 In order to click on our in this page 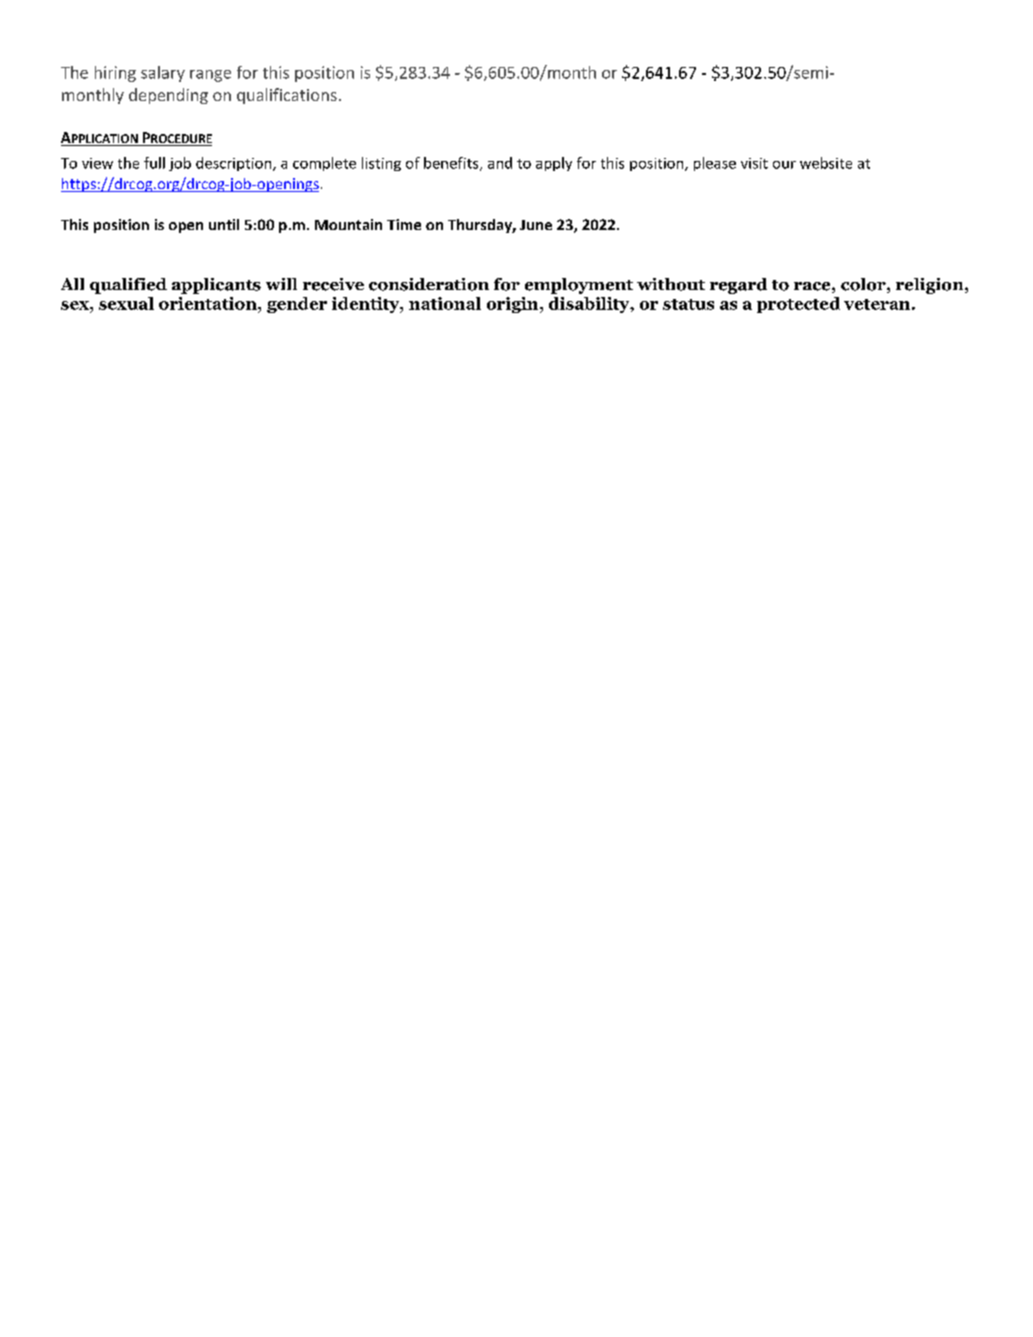, I will do `click(784, 165)`.
